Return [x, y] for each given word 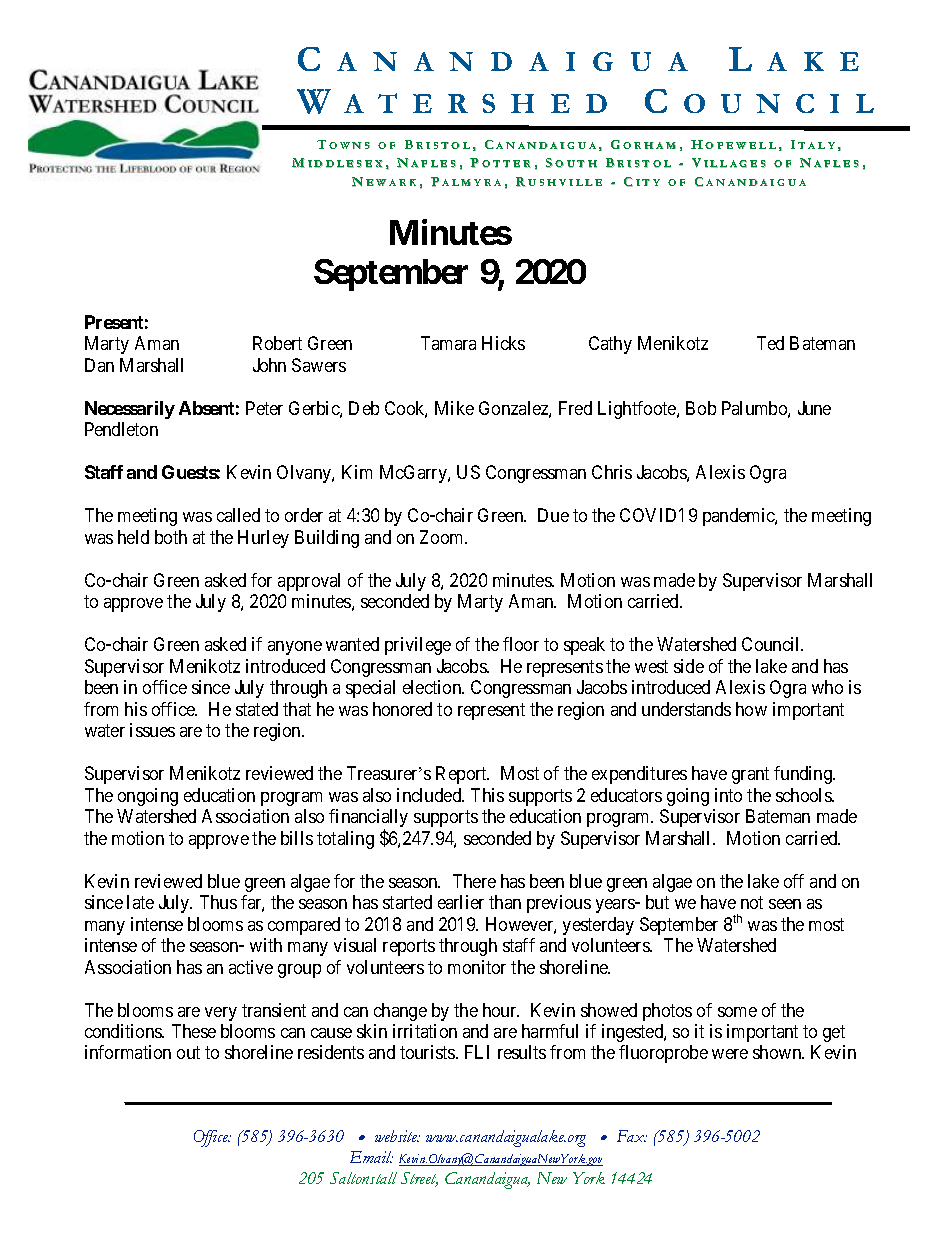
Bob [701, 408]
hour [501, 1010]
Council [772, 644]
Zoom [443, 537]
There [474, 881]
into [728, 795]
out [188, 1053]
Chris [612, 472]
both [171, 537]
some [737, 1012]
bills [297, 838]
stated [257, 709]
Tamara [448, 343]
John [269, 365]
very [221, 1014]
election [433, 687]
